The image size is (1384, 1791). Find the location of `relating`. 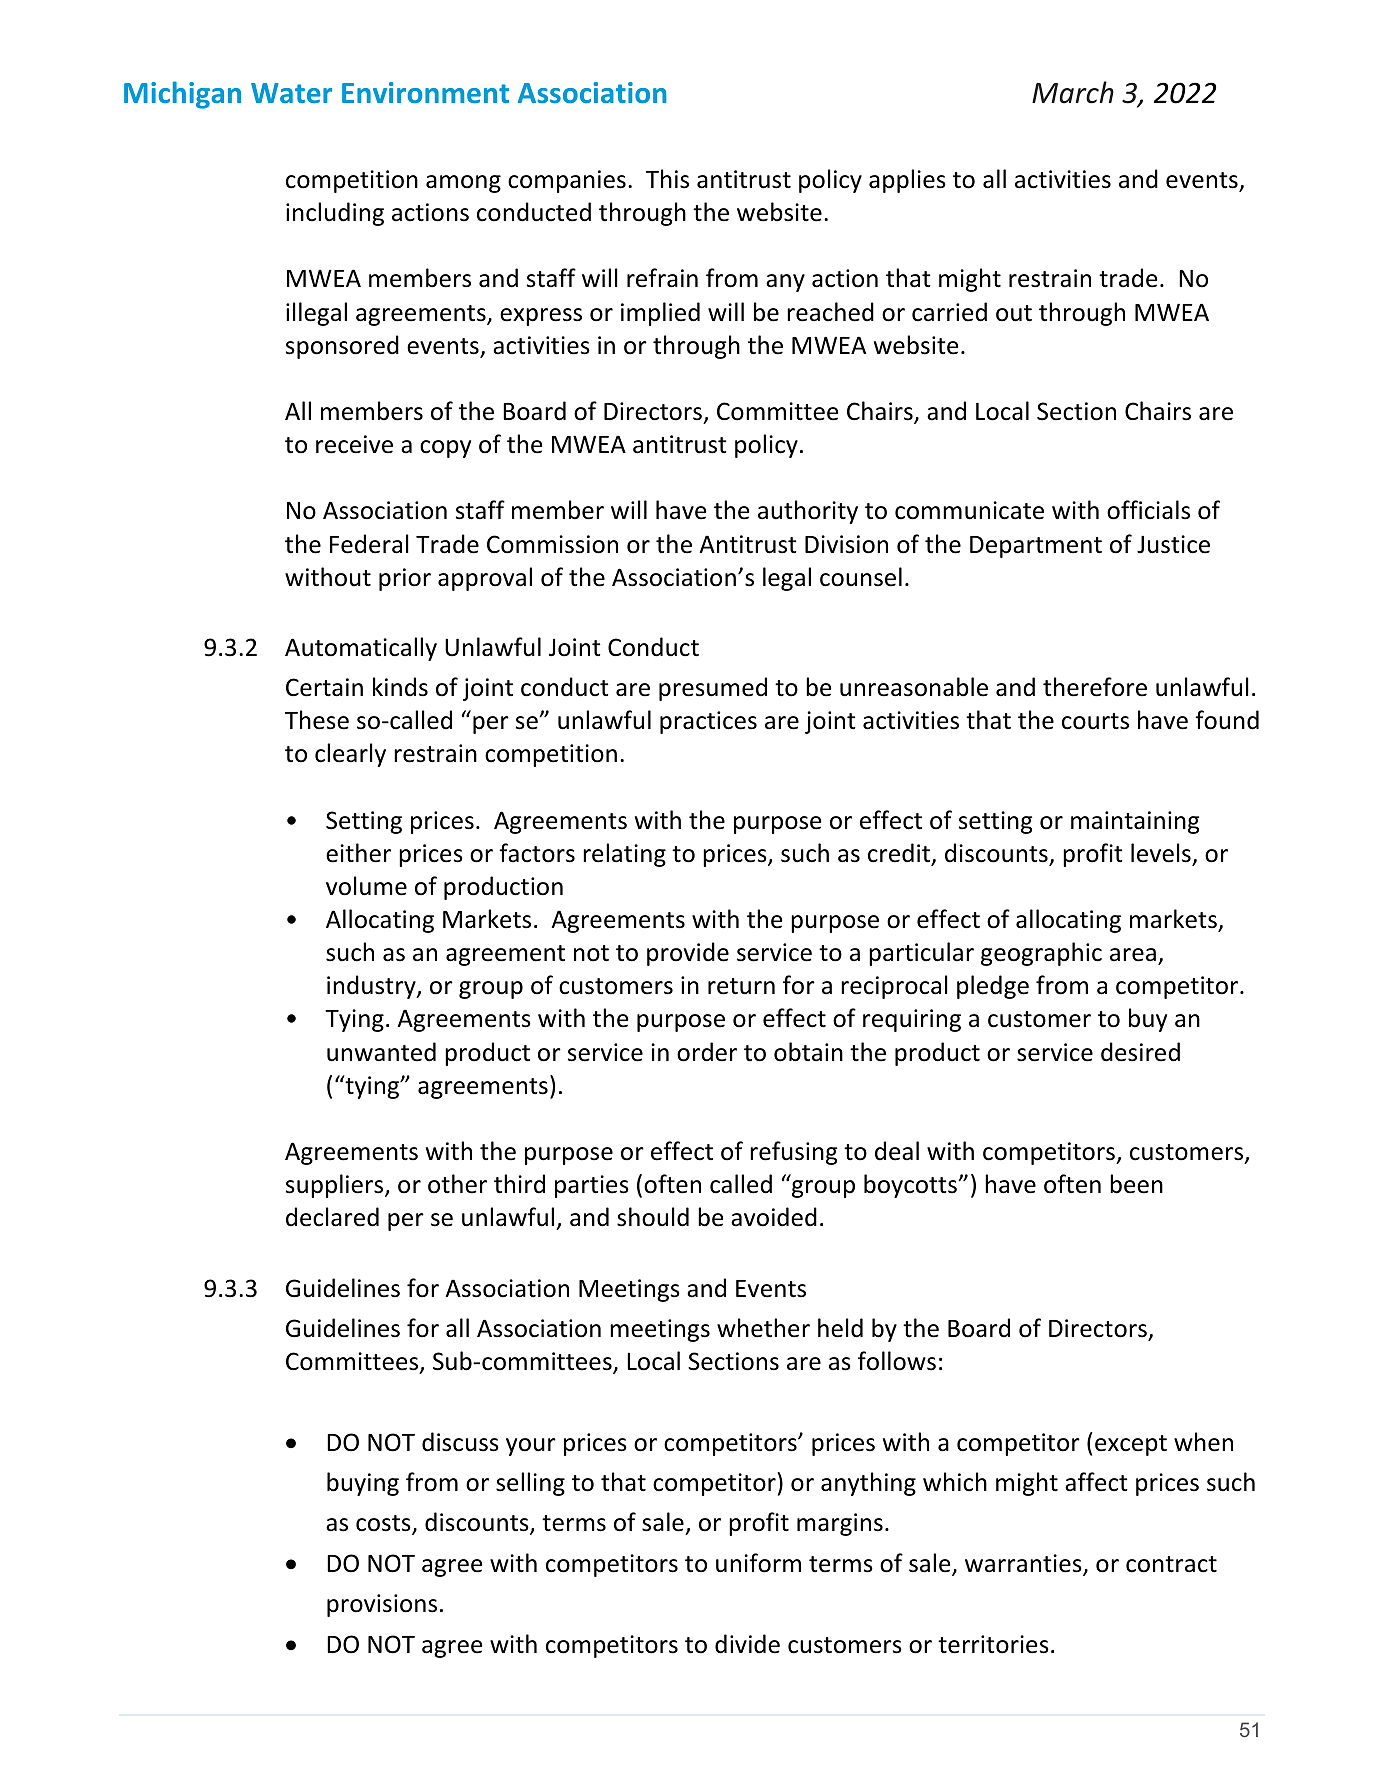

relating is located at coordinates (624, 855).
